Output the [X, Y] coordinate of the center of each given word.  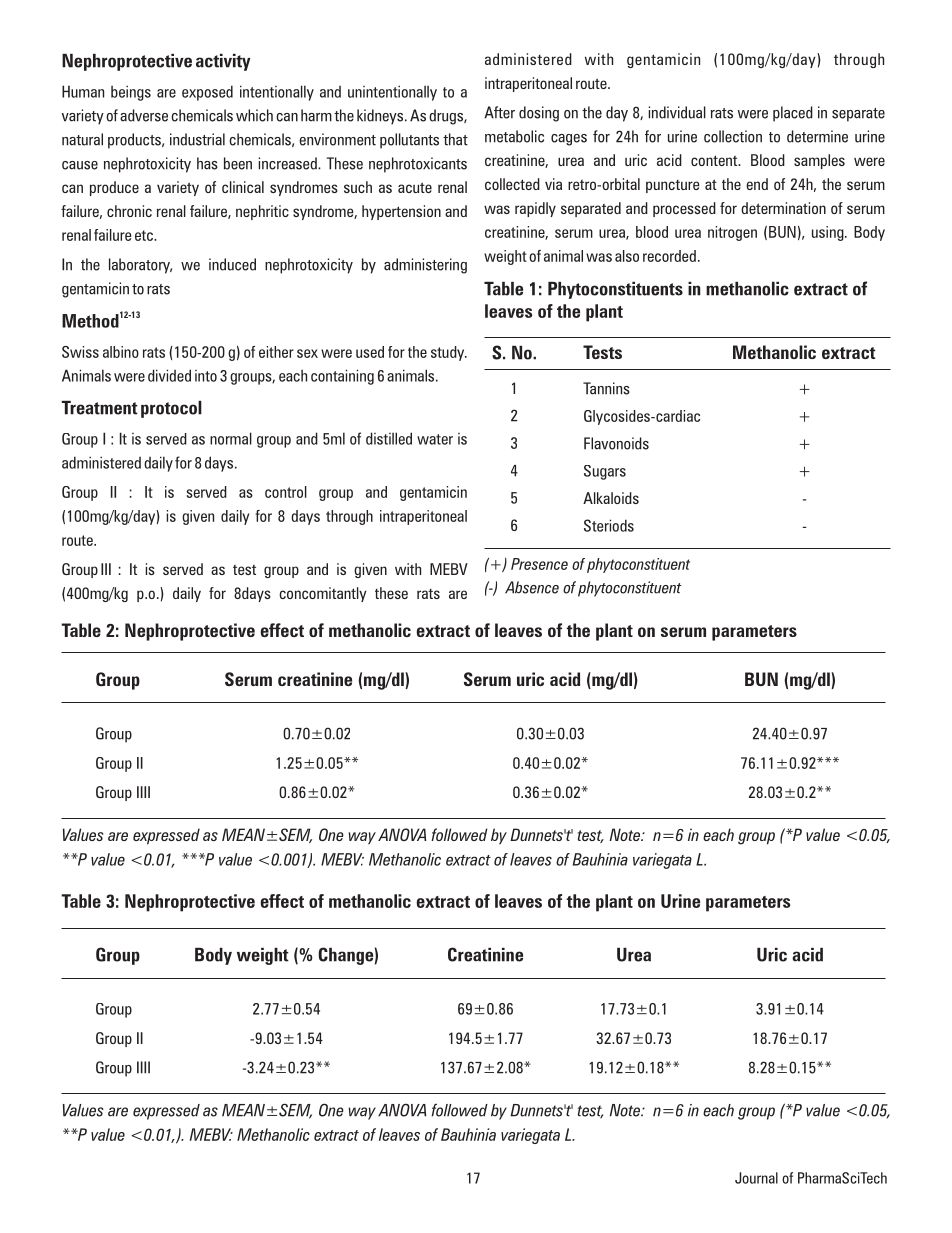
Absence [532, 587]
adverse [144, 115]
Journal [756, 1178]
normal [231, 438]
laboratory [140, 266]
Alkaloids [611, 498]
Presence [539, 564]
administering [425, 266]
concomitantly [323, 594]
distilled [389, 438]
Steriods [609, 525]
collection [733, 136]
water [435, 439]
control [286, 492]
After [499, 112]
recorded [669, 256]
